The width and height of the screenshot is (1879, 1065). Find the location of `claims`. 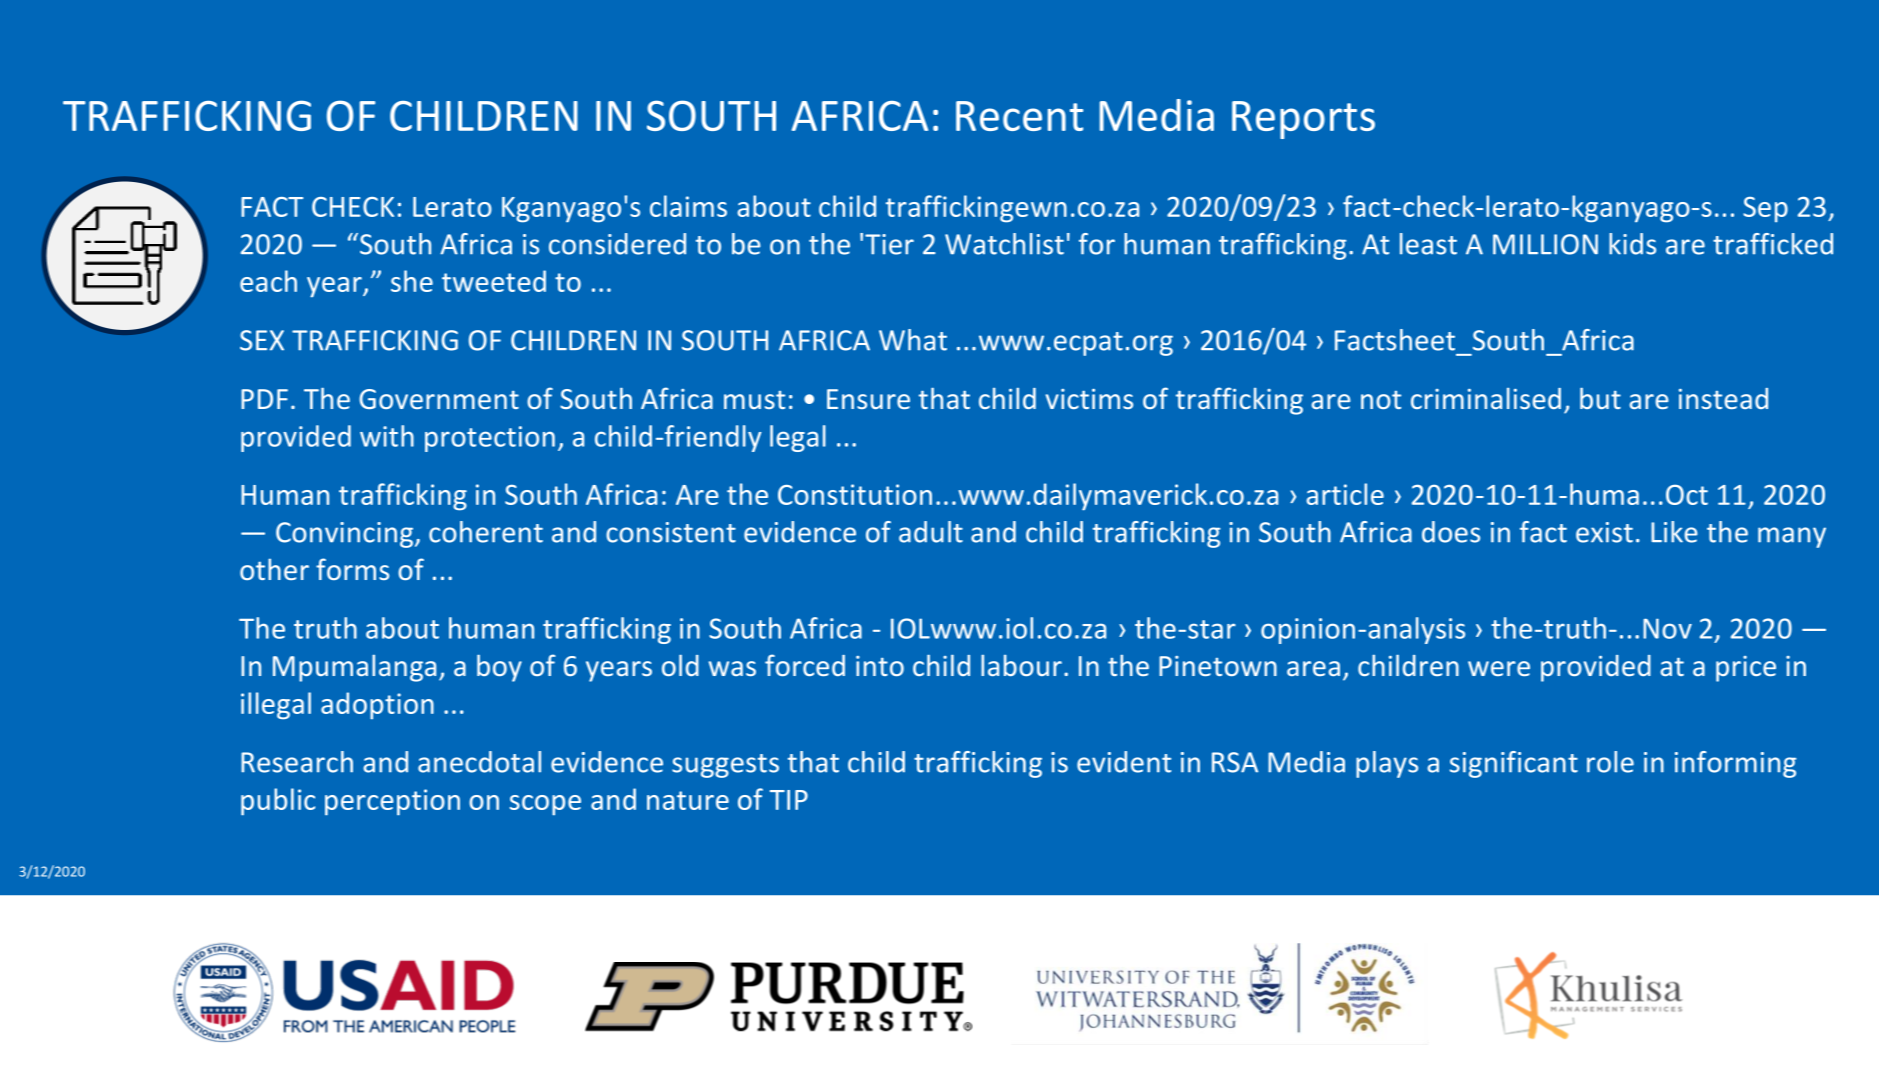

claims is located at coordinates (688, 206).
